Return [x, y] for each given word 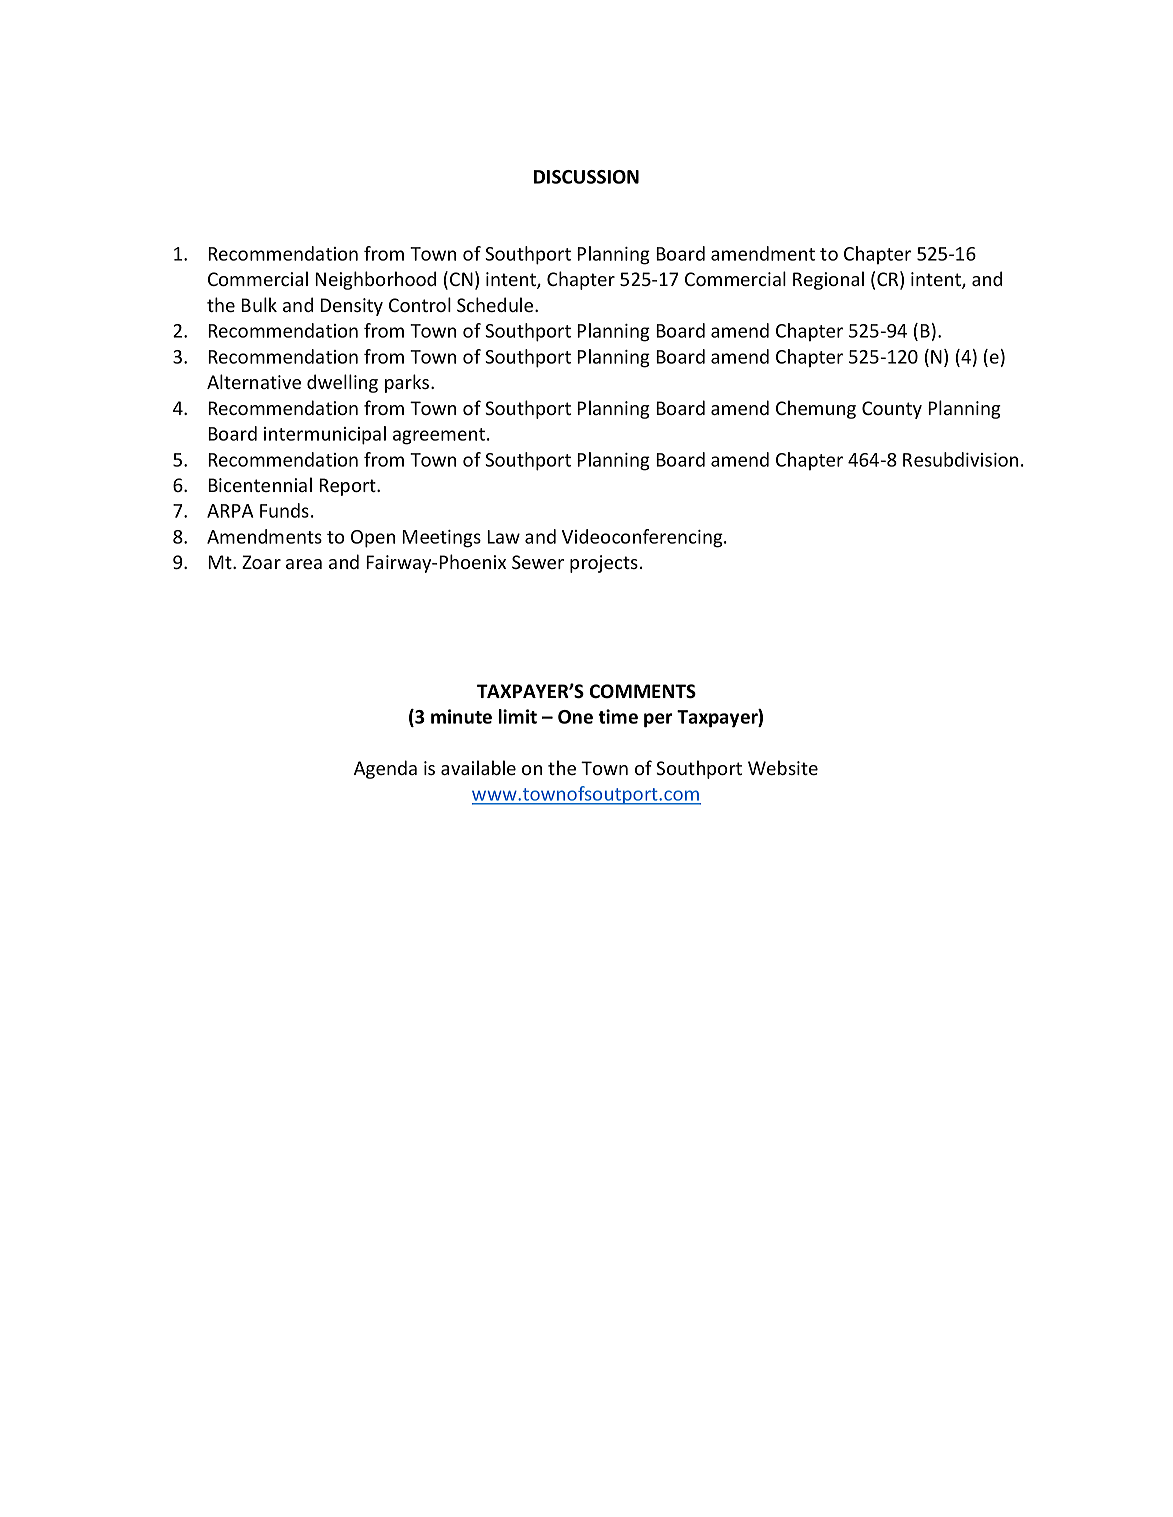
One [575, 717]
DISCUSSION [586, 177]
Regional [828, 280]
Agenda [385, 769]
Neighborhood [375, 280]
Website [783, 767]
